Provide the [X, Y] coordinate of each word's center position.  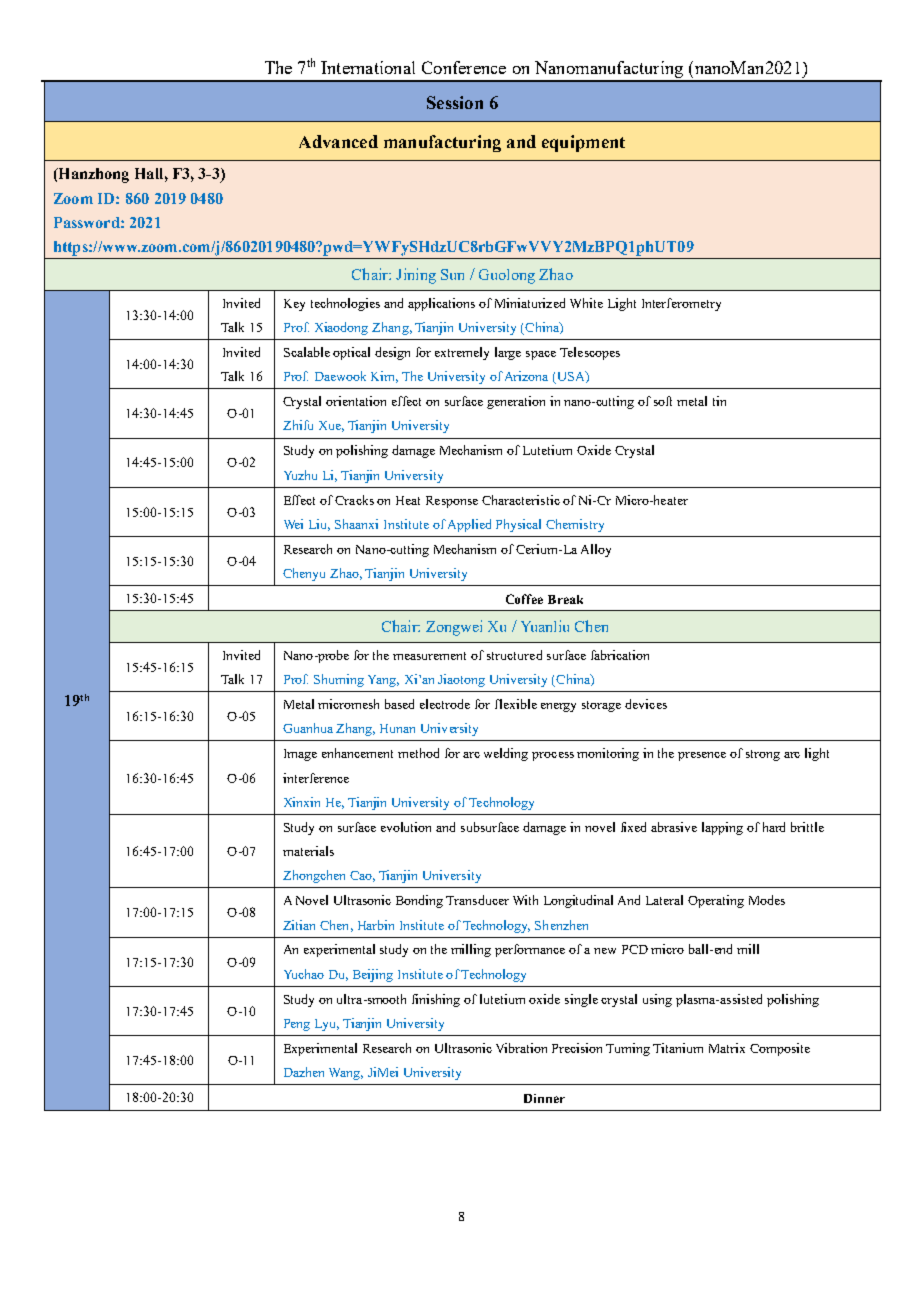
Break [565, 599]
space [541, 355]
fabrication [620, 655]
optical [351, 353]
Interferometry [681, 304]
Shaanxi [356, 524]
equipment [583, 143]
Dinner [544, 1098]
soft [663, 401]
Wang [346, 1074]
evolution [406, 827]
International [368, 67]
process [553, 756]
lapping [722, 828]
